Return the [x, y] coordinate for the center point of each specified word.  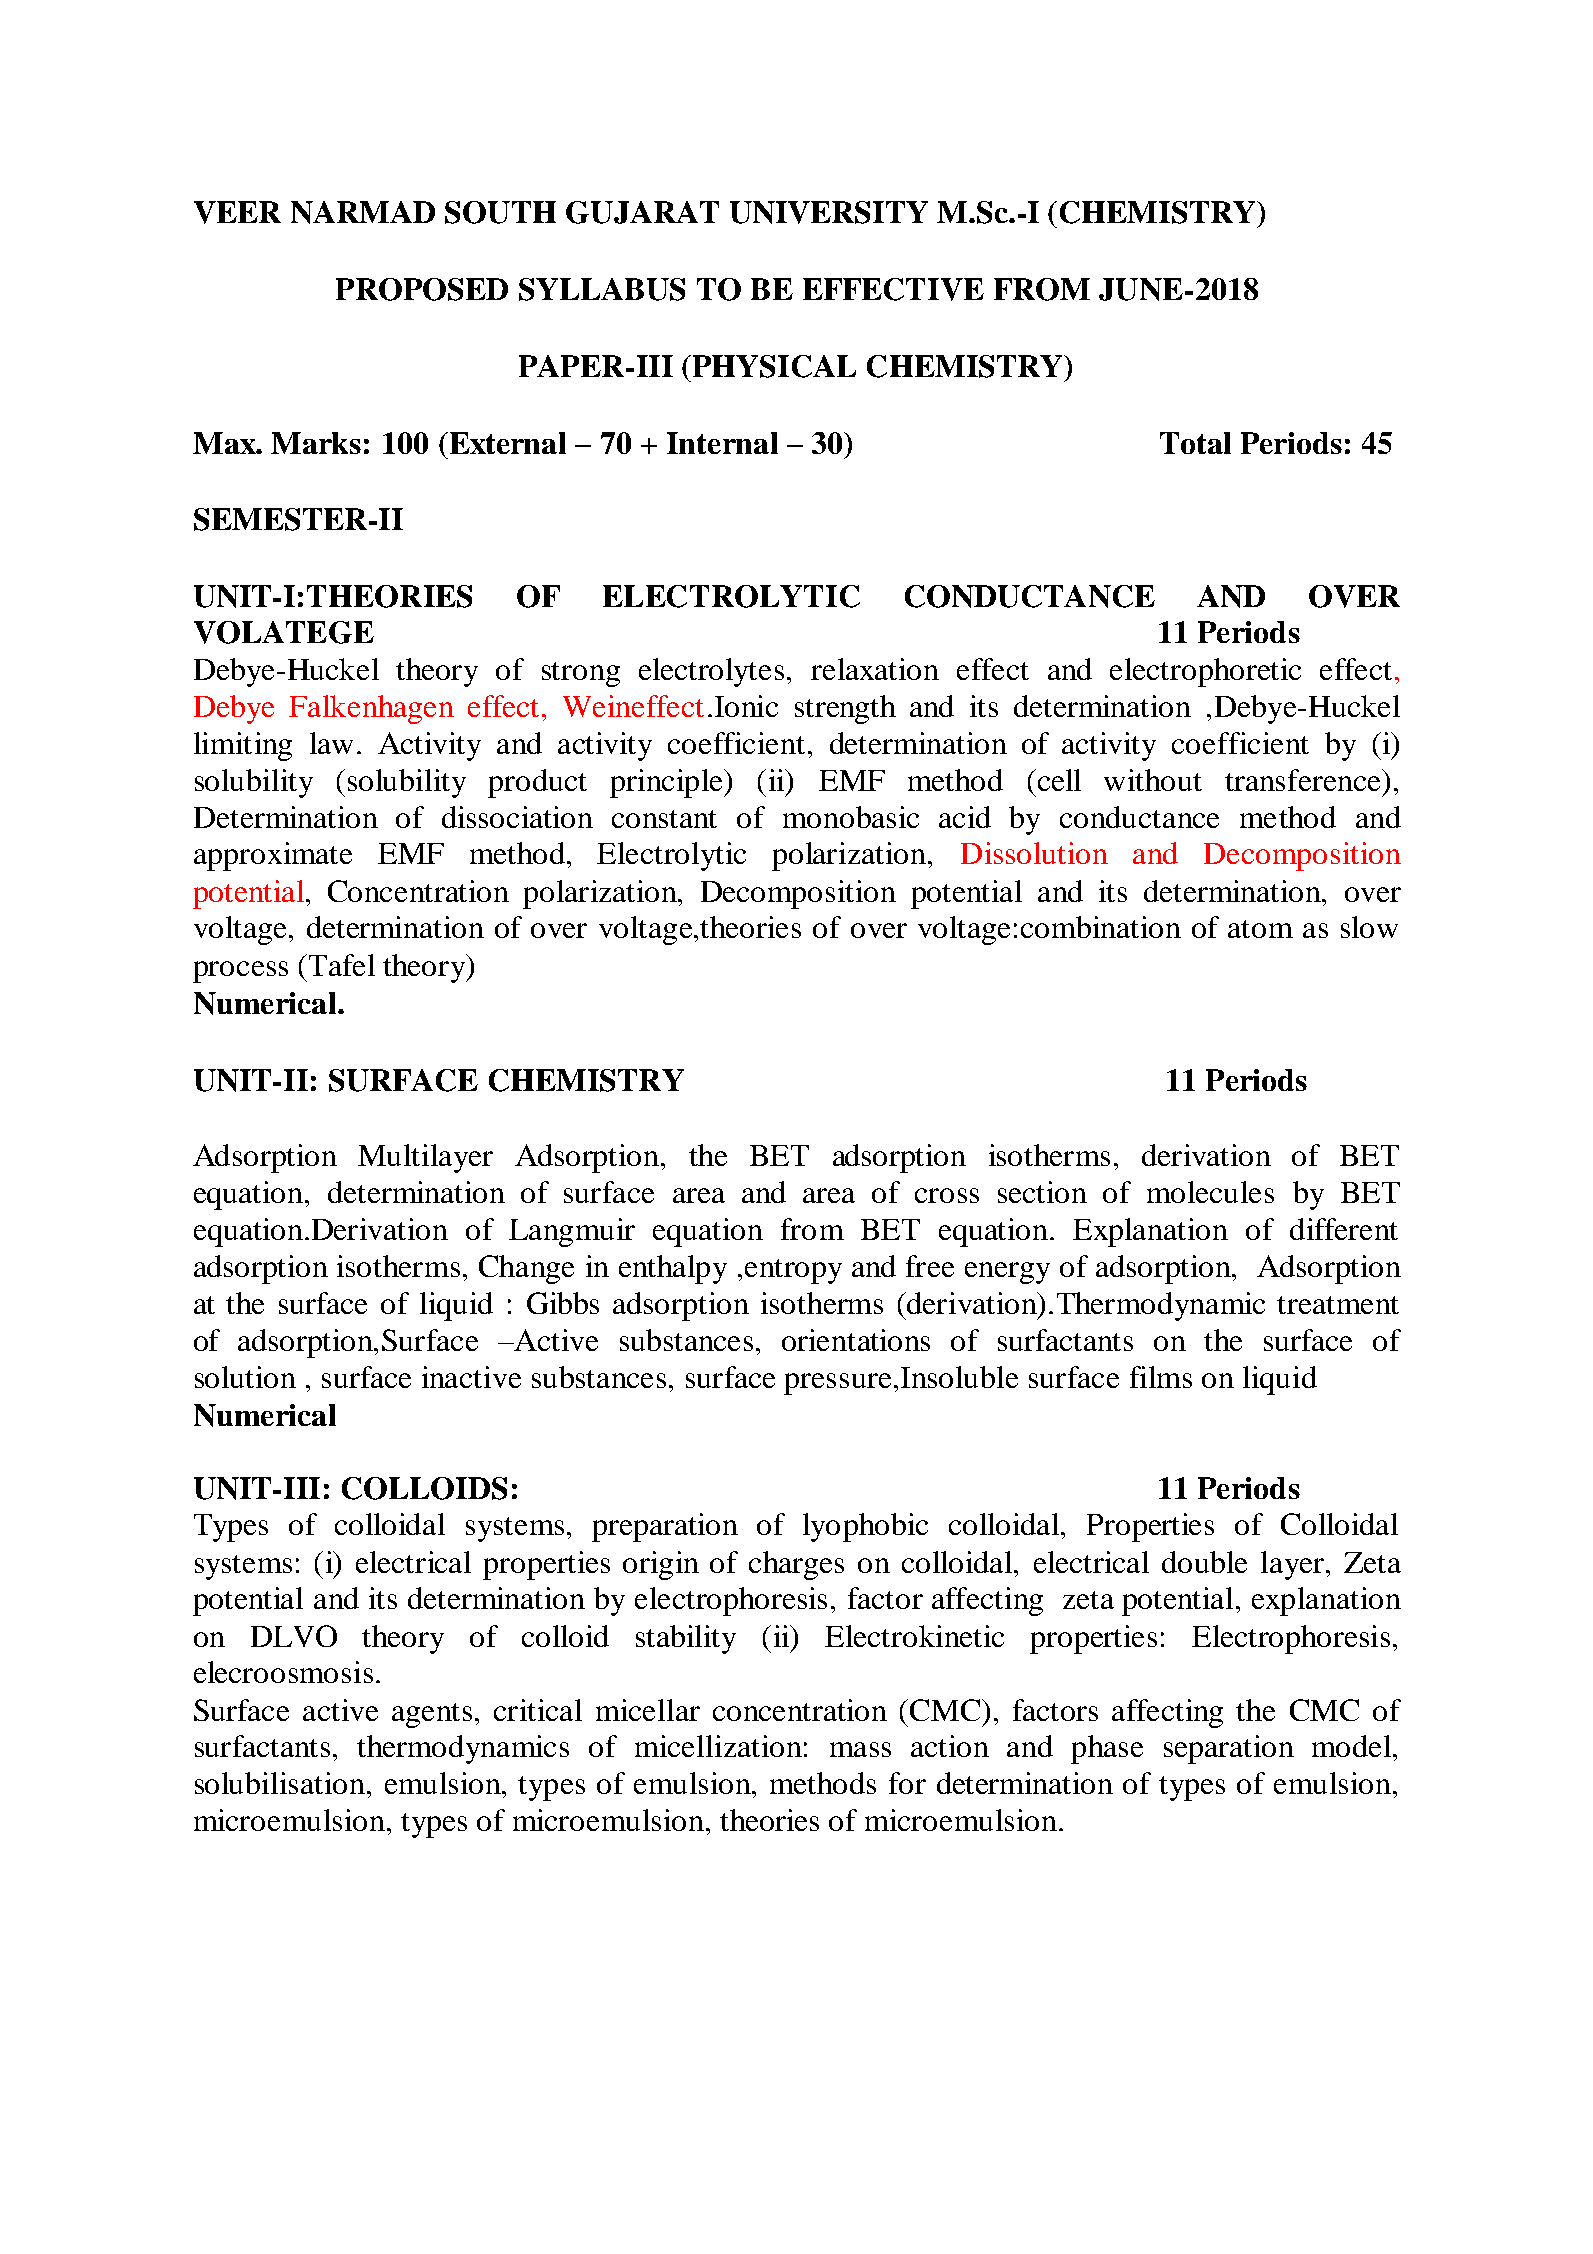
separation [1229, 1749]
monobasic [851, 817]
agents [432, 1715]
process [240, 972]
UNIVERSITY [829, 212]
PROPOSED [422, 289]
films [1161, 1377]
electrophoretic [1205, 672]
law [331, 743]
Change [526, 1269]
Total [1195, 443]
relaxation [875, 669]
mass [860, 1749]
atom [1260, 929]
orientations [856, 1340]
